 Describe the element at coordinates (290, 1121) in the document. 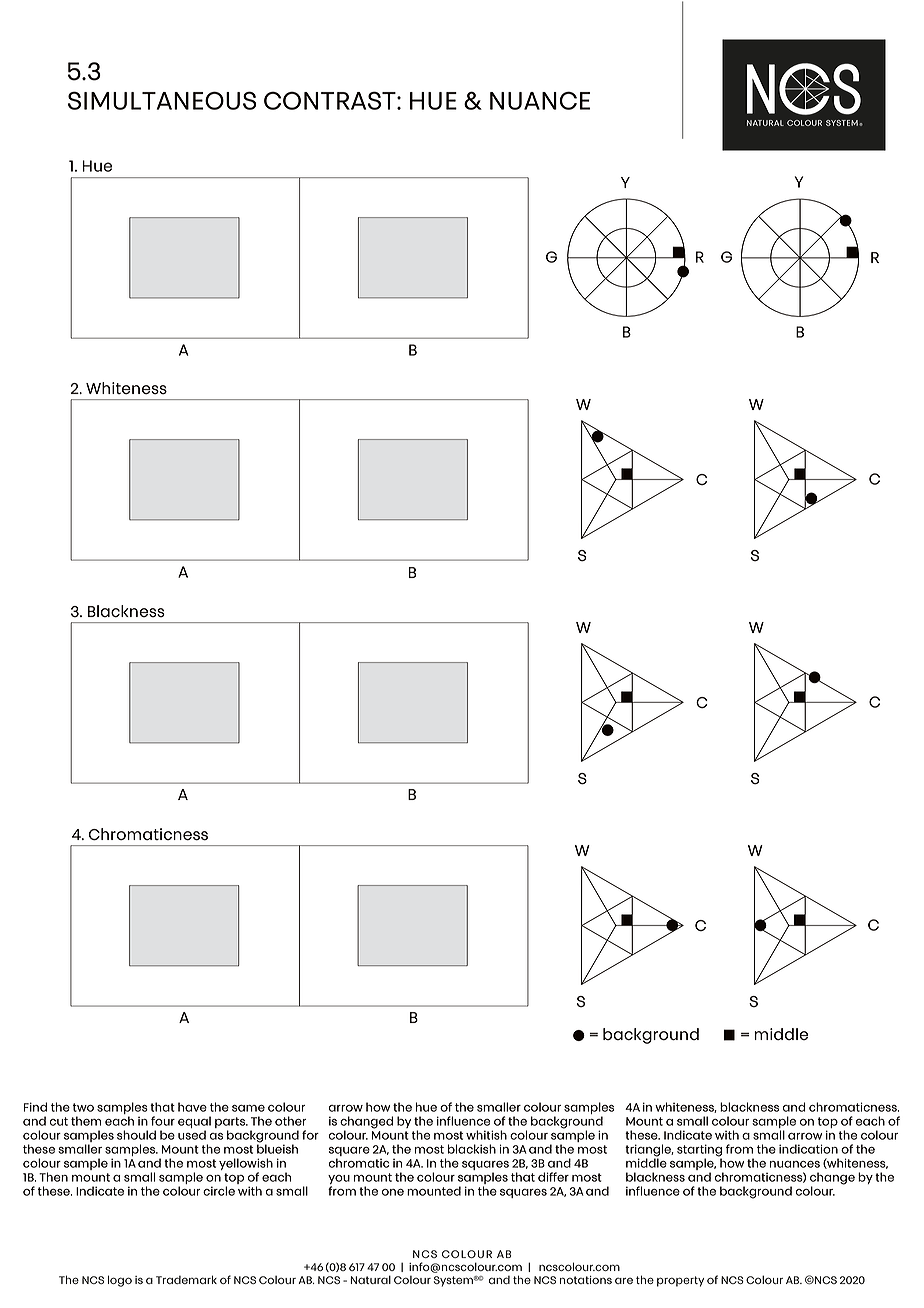

I see `other` at that location.
